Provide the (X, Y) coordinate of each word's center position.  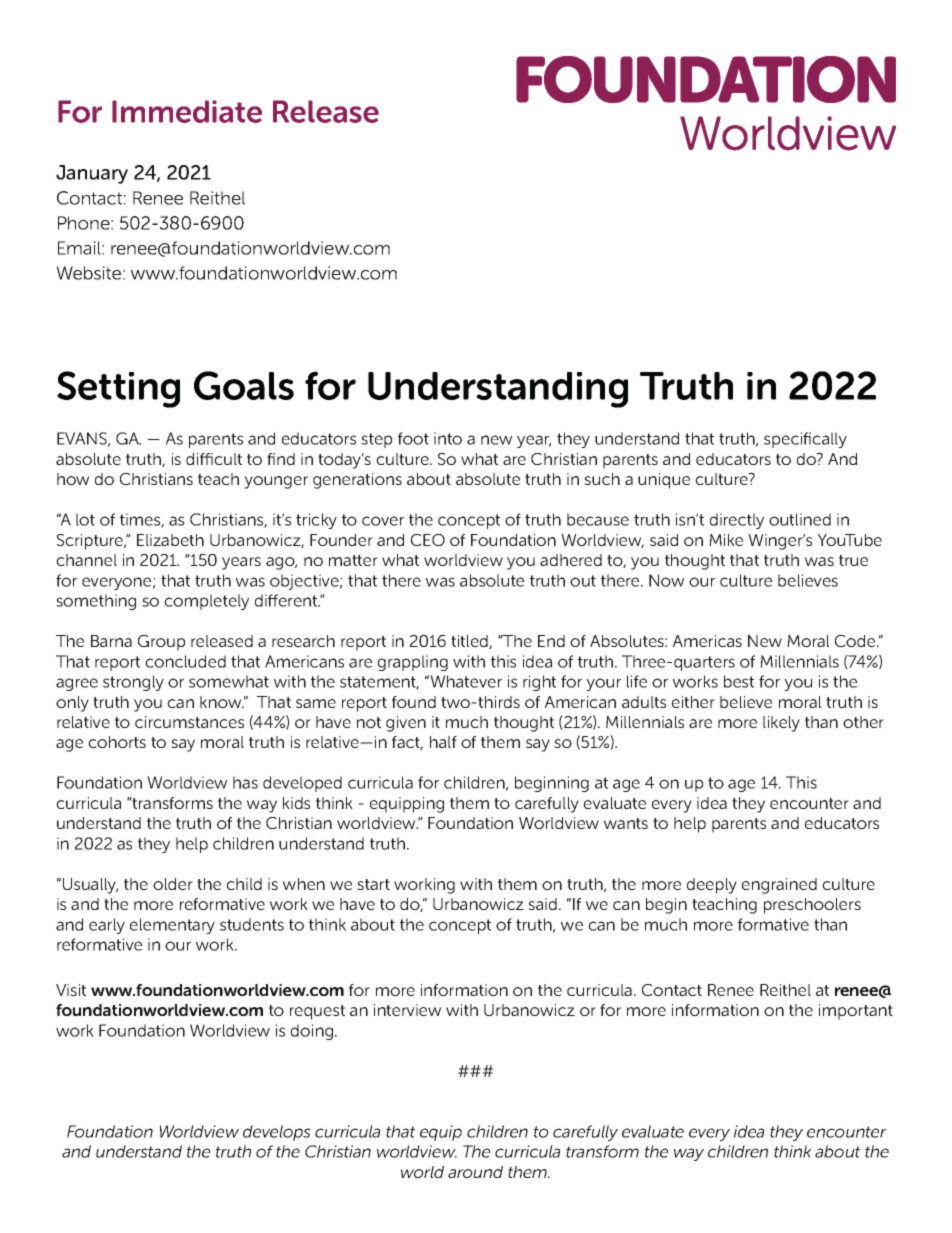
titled (470, 642)
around (475, 1172)
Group (161, 643)
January (92, 174)
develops (277, 1133)
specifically (805, 440)
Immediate (187, 111)
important (856, 1012)
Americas (707, 641)
